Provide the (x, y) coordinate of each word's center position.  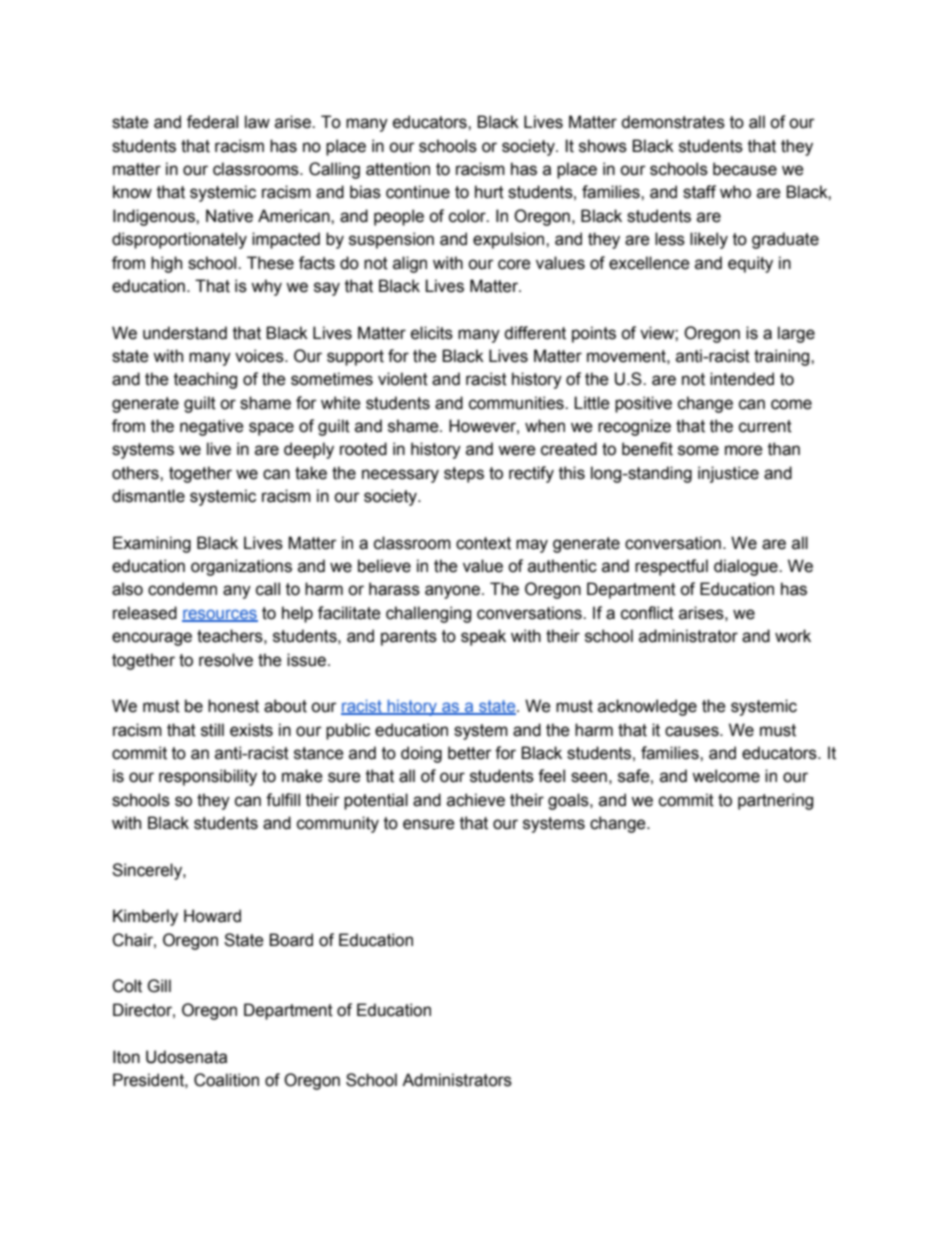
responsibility (208, 777)
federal (212, 122)
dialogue (747, 567)
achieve (476, 800)
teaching (205, 380)
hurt (489, 192)
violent (403, 379)
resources (220, 615)
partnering (775, 801)
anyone (454, 592)
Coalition (226, 1080)
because (745, 169)
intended (742, 379)
